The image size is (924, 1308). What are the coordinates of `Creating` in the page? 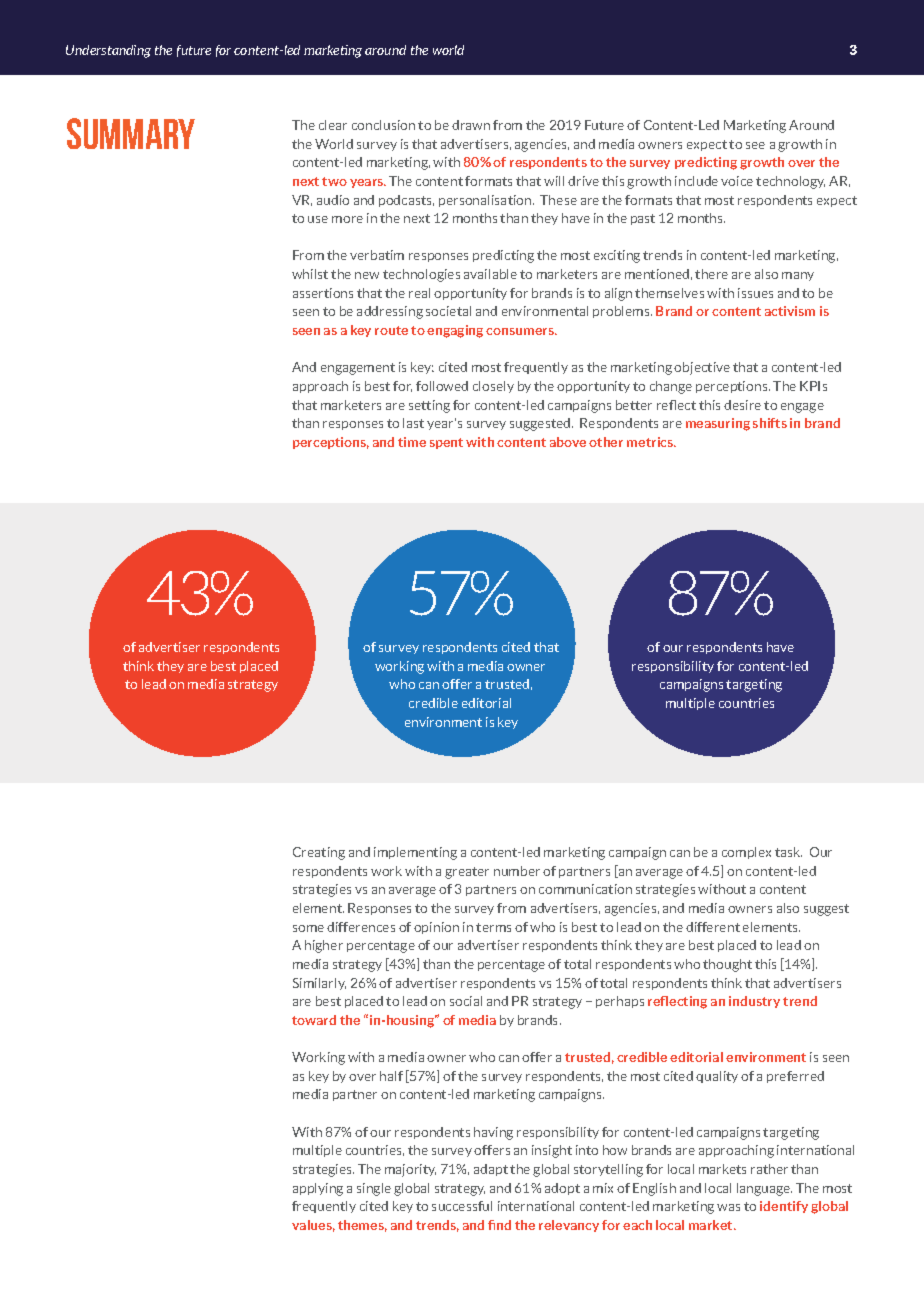 It's located at (319, 853).
